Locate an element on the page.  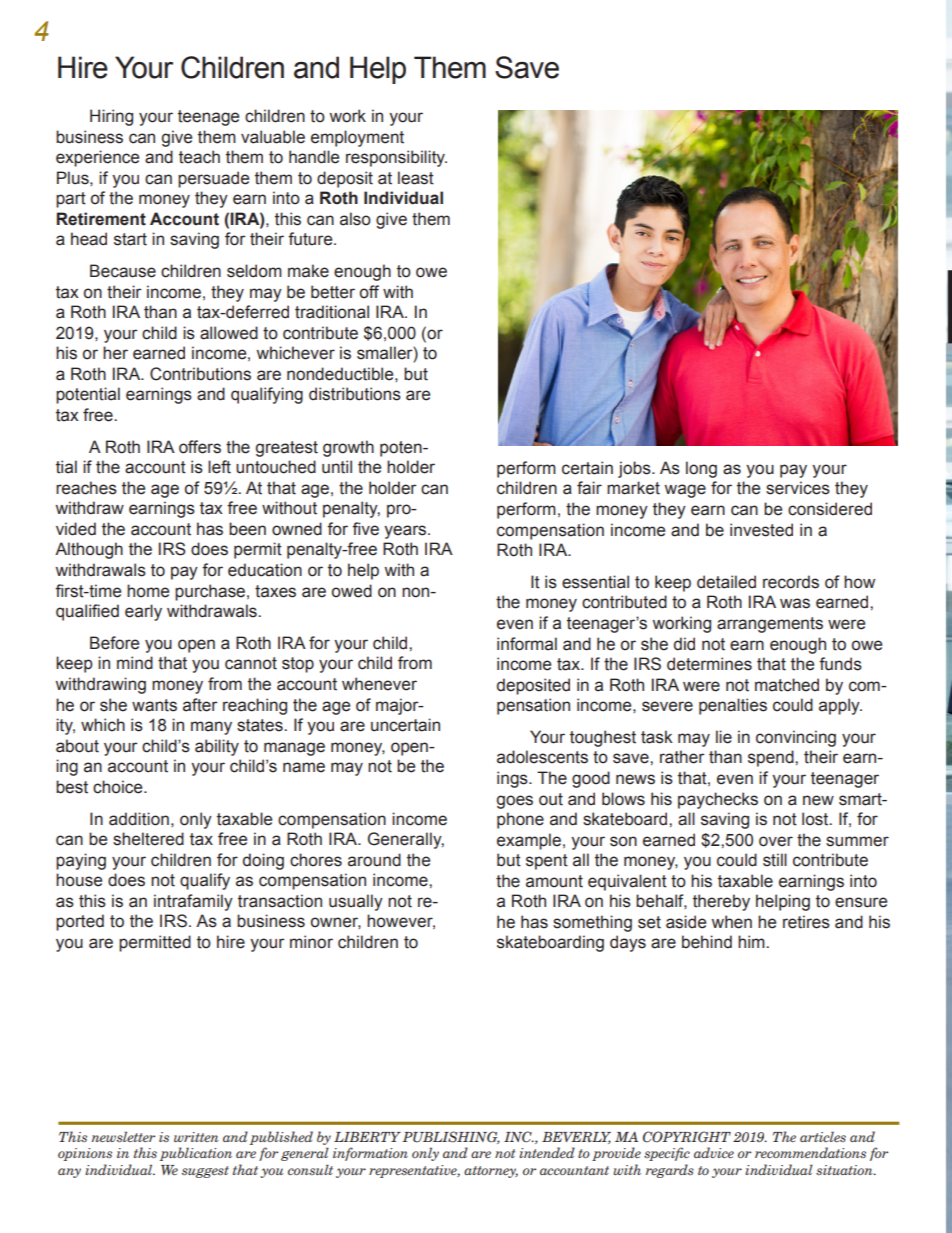
informal is located at coordinates (527, 644).
